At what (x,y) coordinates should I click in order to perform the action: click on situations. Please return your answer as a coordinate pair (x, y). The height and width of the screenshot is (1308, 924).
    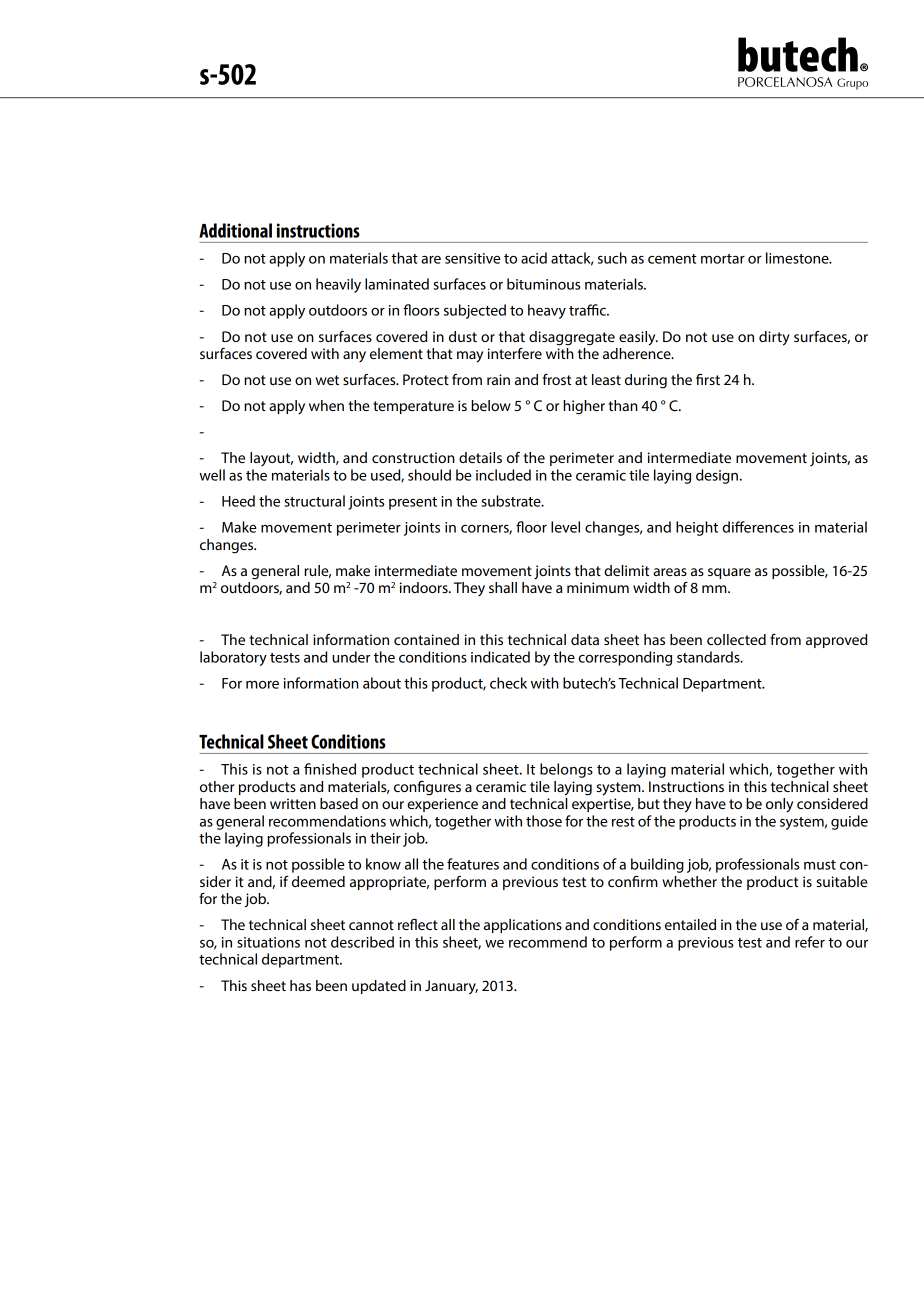
    Looking at the image, I should click on (268, 942).
